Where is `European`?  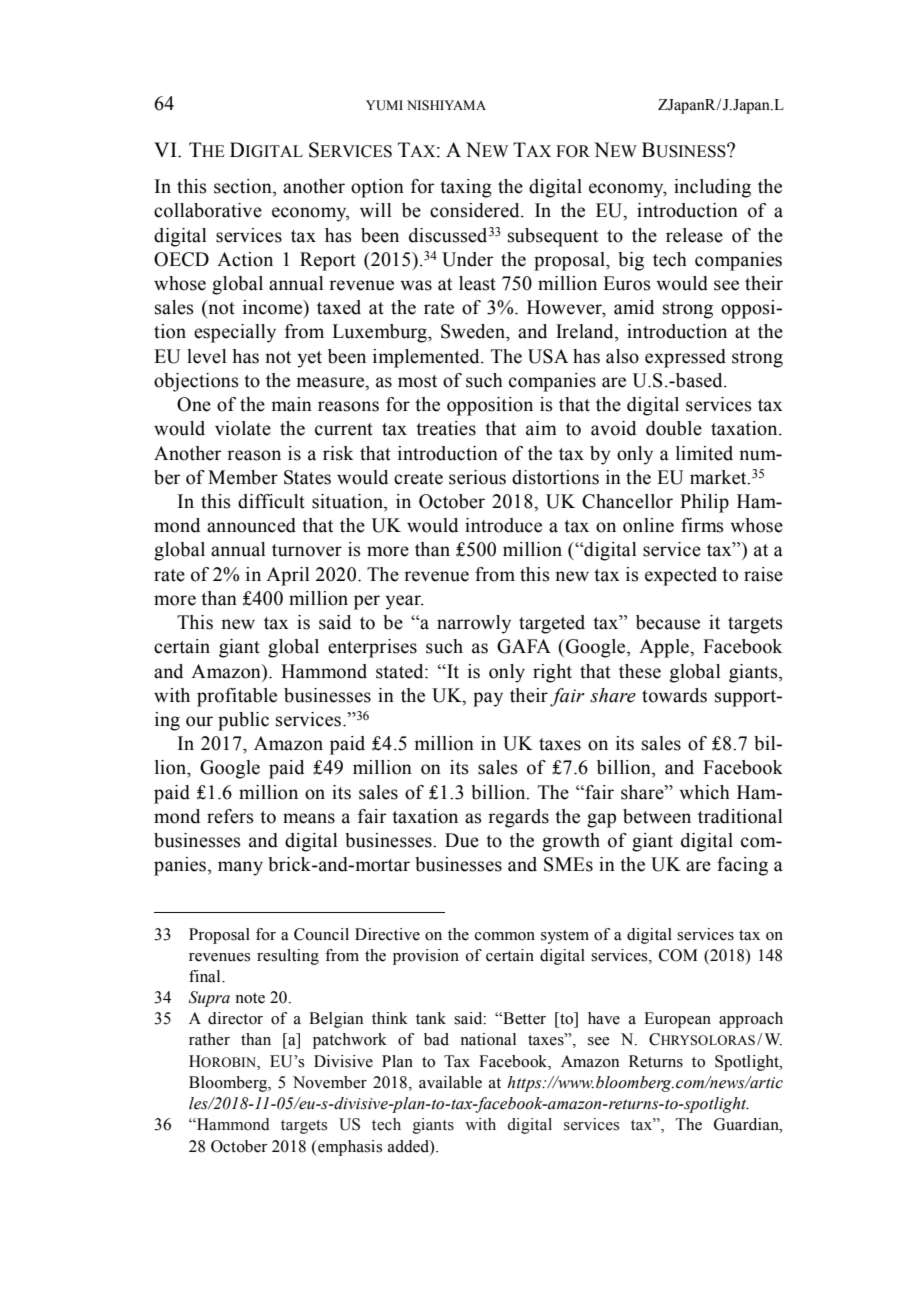
European is located at coordinates (677, 1020).
